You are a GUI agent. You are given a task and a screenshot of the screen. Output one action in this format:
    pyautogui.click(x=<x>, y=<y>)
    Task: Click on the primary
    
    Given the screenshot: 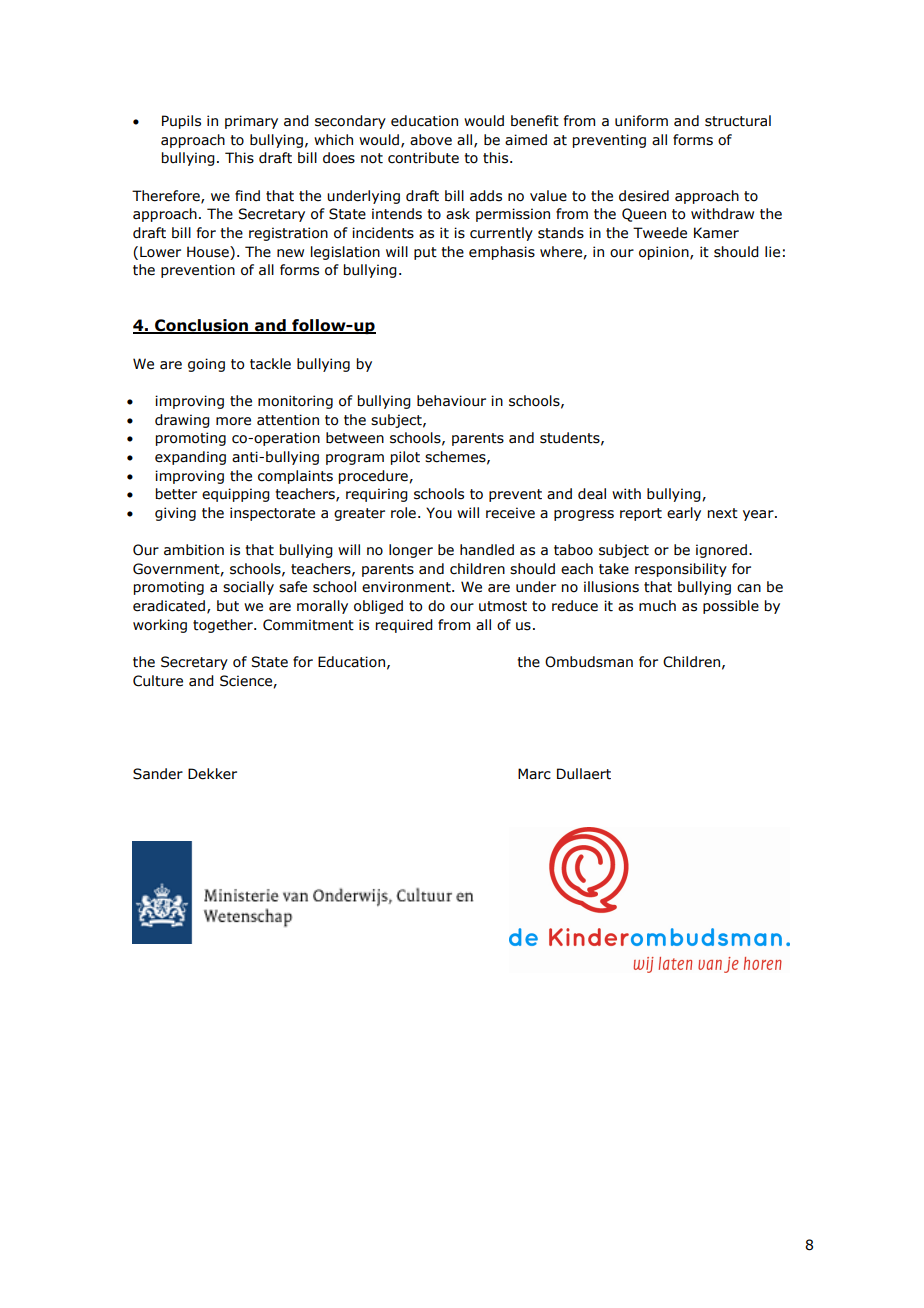 What is the action you would take?
    pyautogui.click(x=251, y=122)
